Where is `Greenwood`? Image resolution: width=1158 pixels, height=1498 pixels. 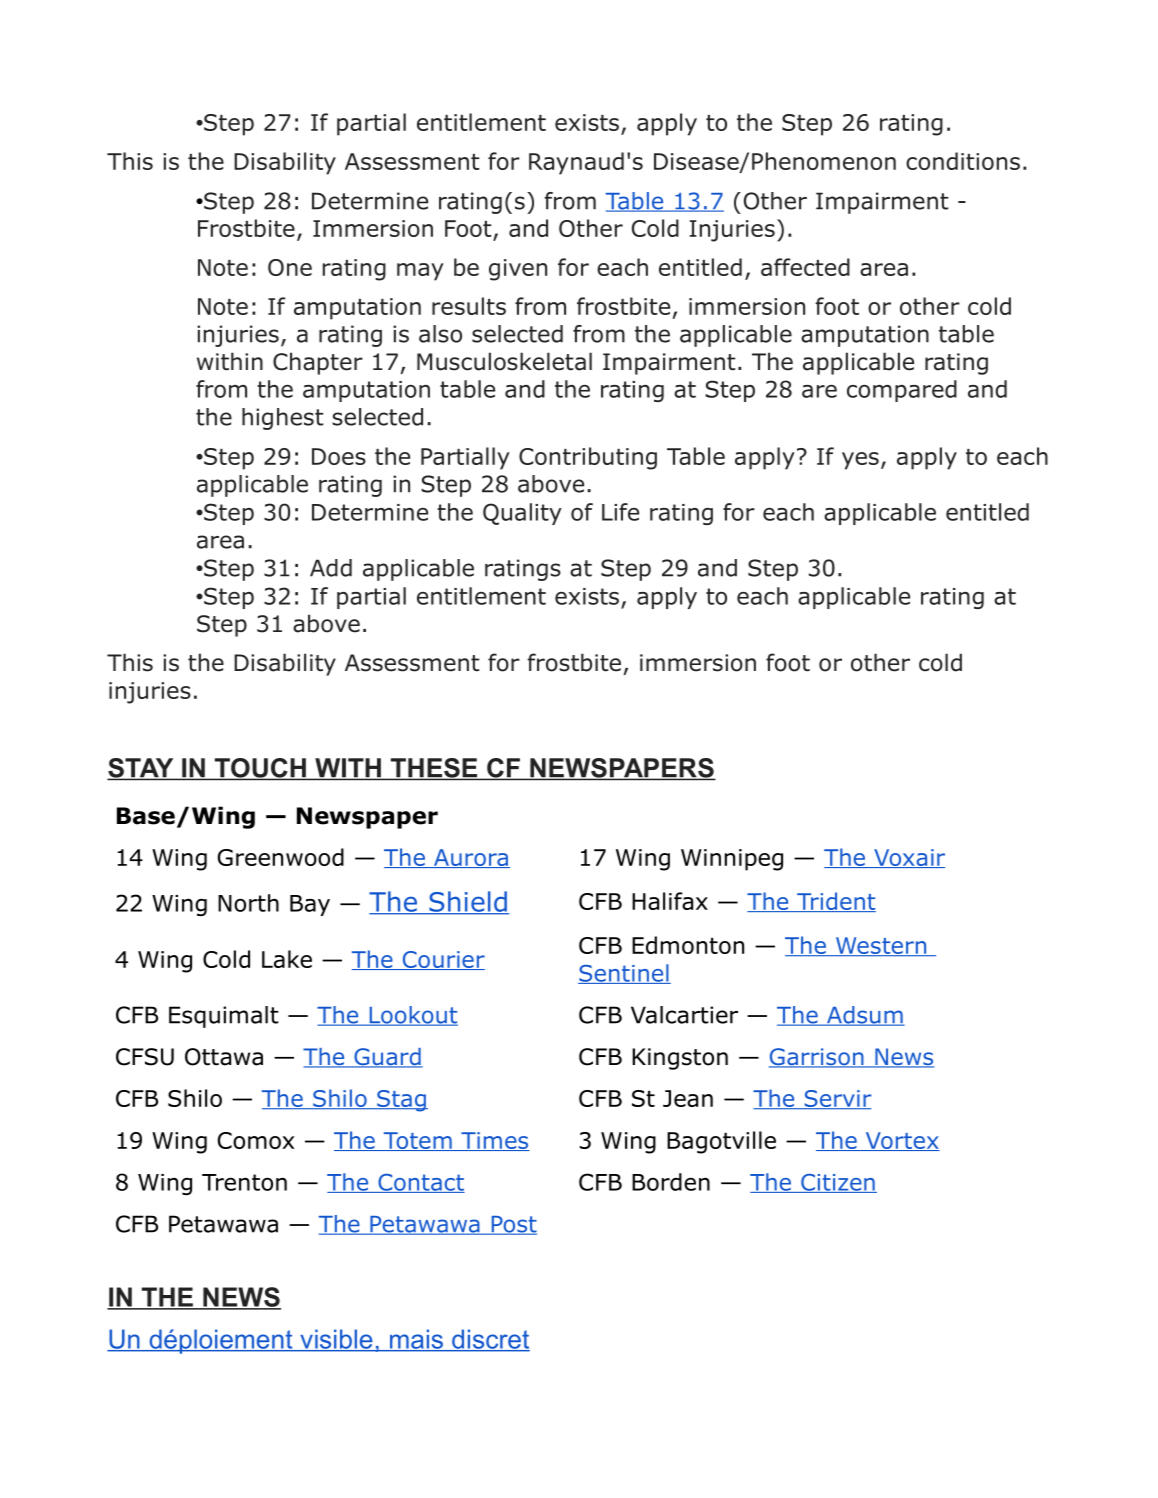 Greenwood is located at coordinates (280, 857).
